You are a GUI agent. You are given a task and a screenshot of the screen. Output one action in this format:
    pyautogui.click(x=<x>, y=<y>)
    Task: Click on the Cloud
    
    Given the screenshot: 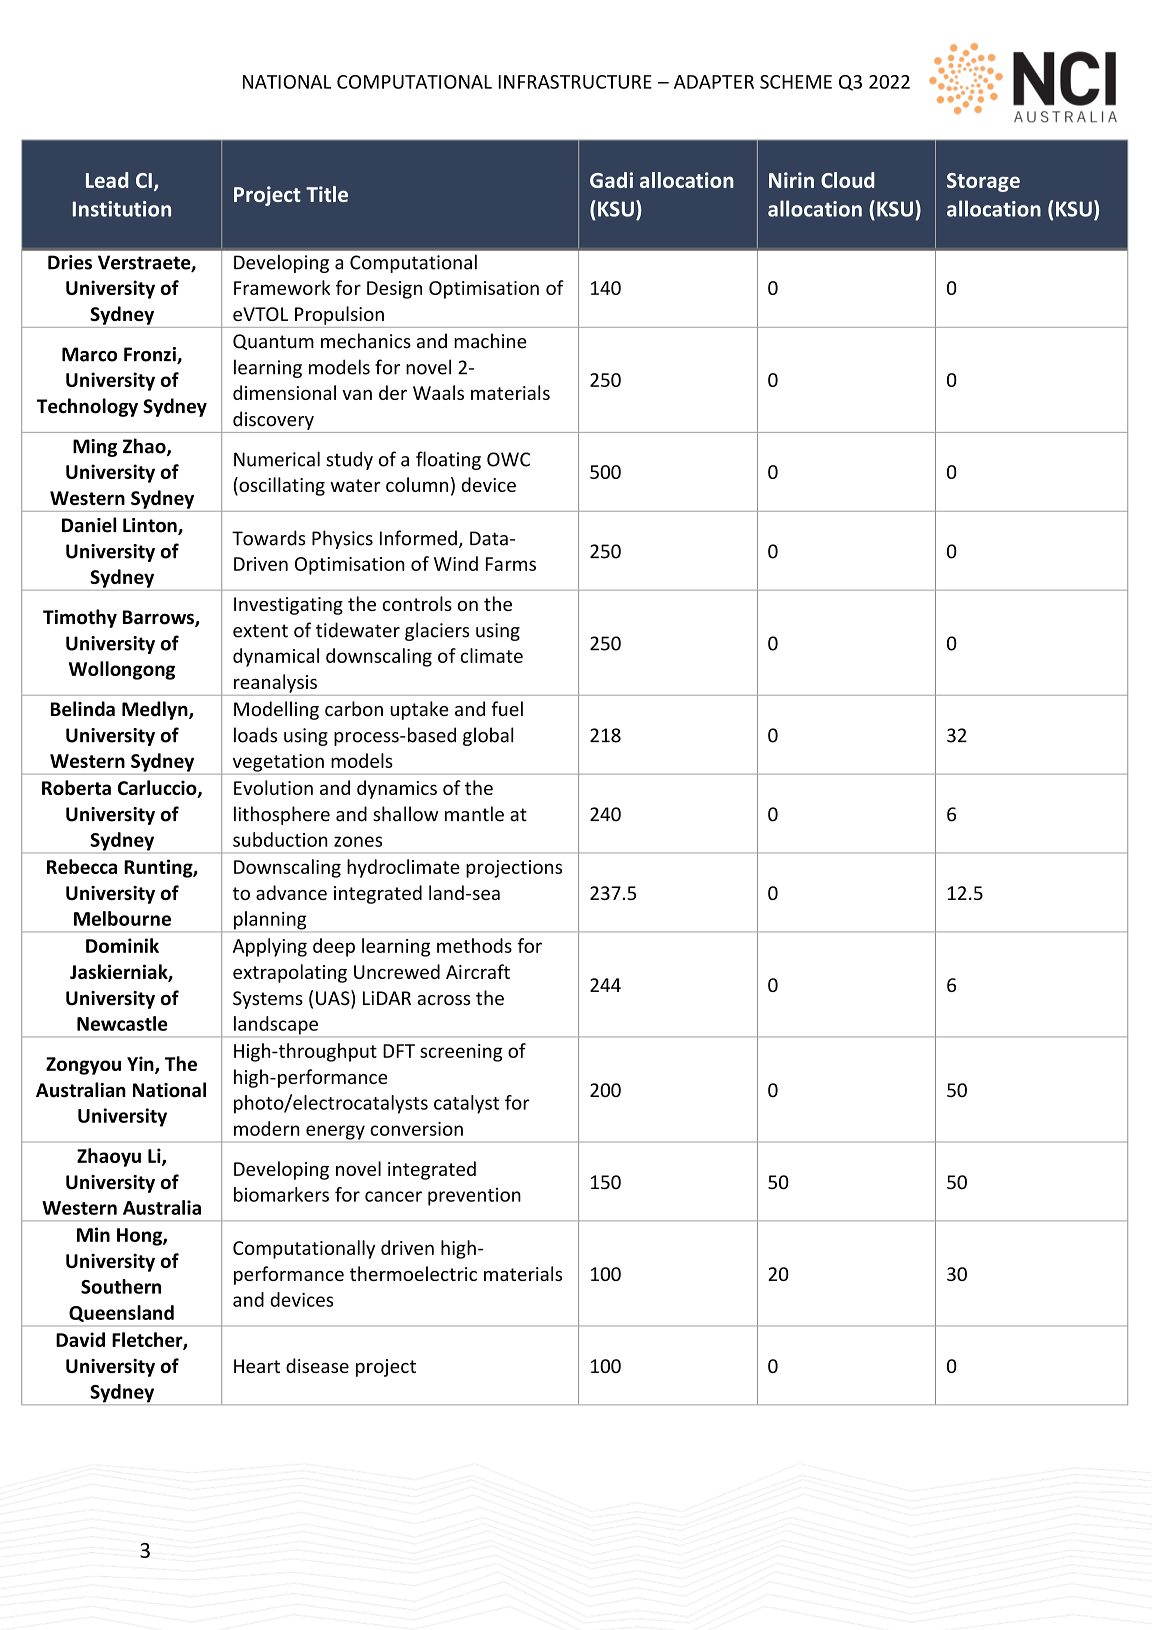 What is the action you would take?
    pyautogui.click(x=848, y=180)
